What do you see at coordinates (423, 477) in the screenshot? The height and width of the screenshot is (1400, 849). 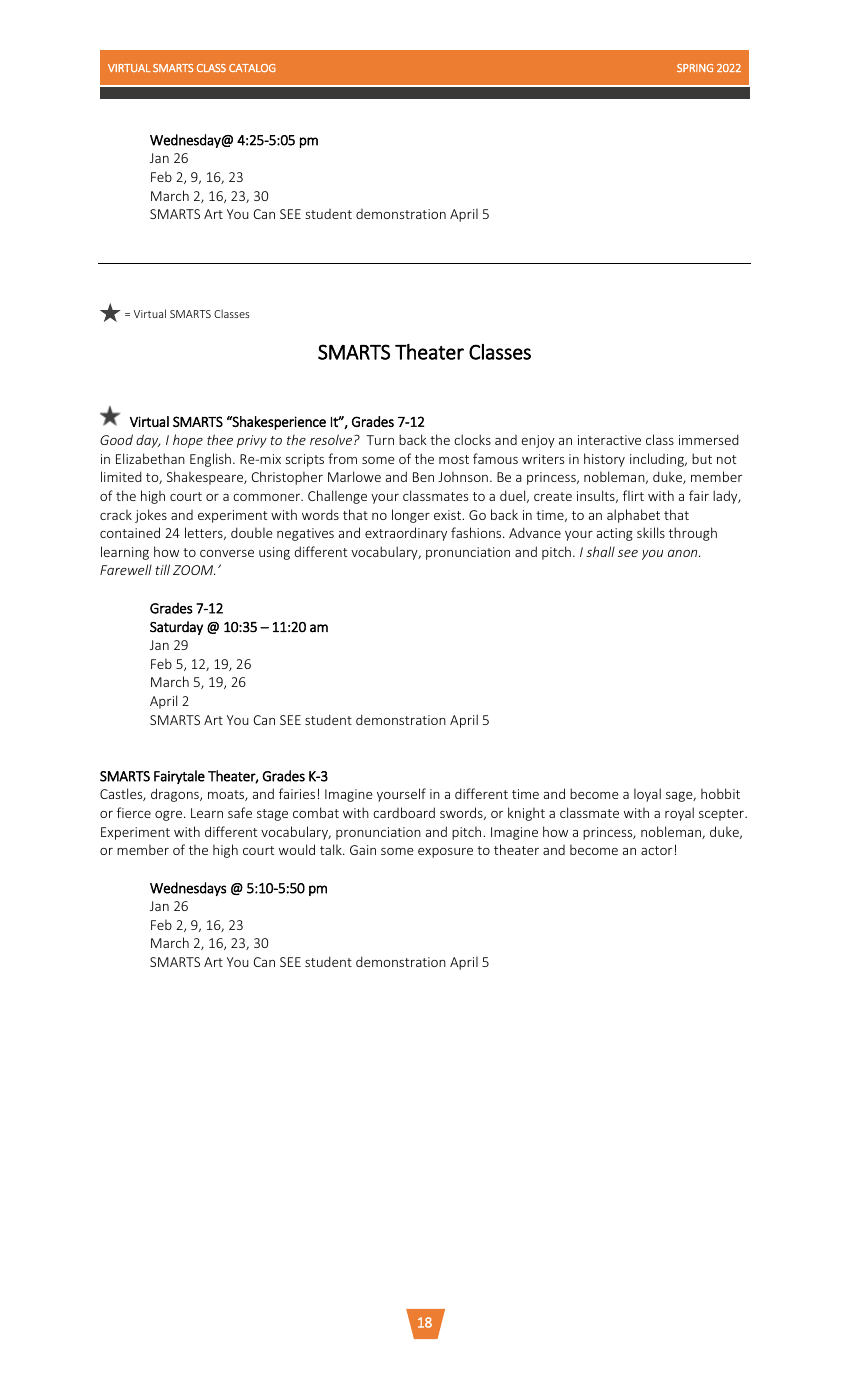 I see `Ben` at bounding box center [423, 477].
